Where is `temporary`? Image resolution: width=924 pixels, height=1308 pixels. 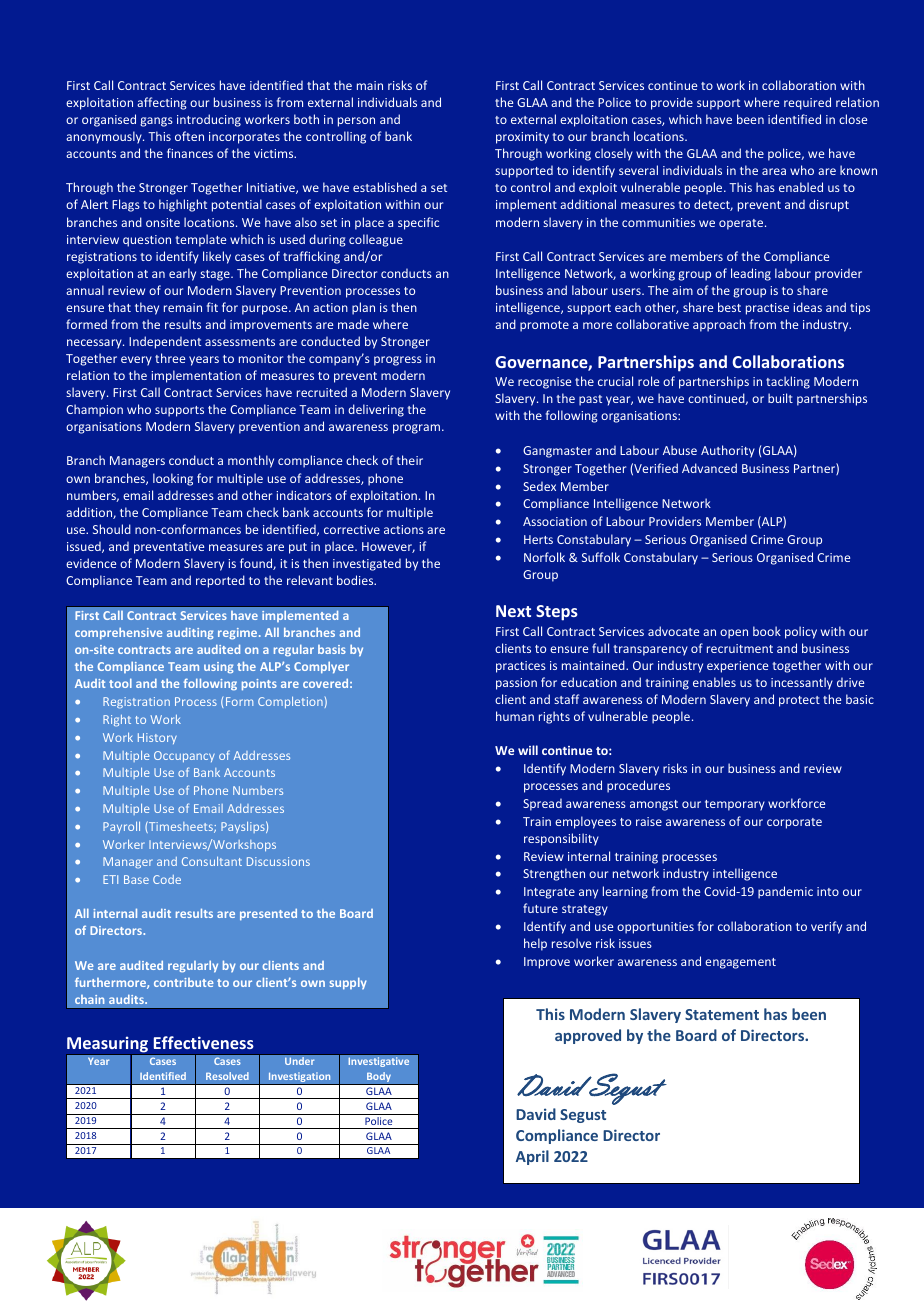 temporary is located at coordinates (735, 805).
